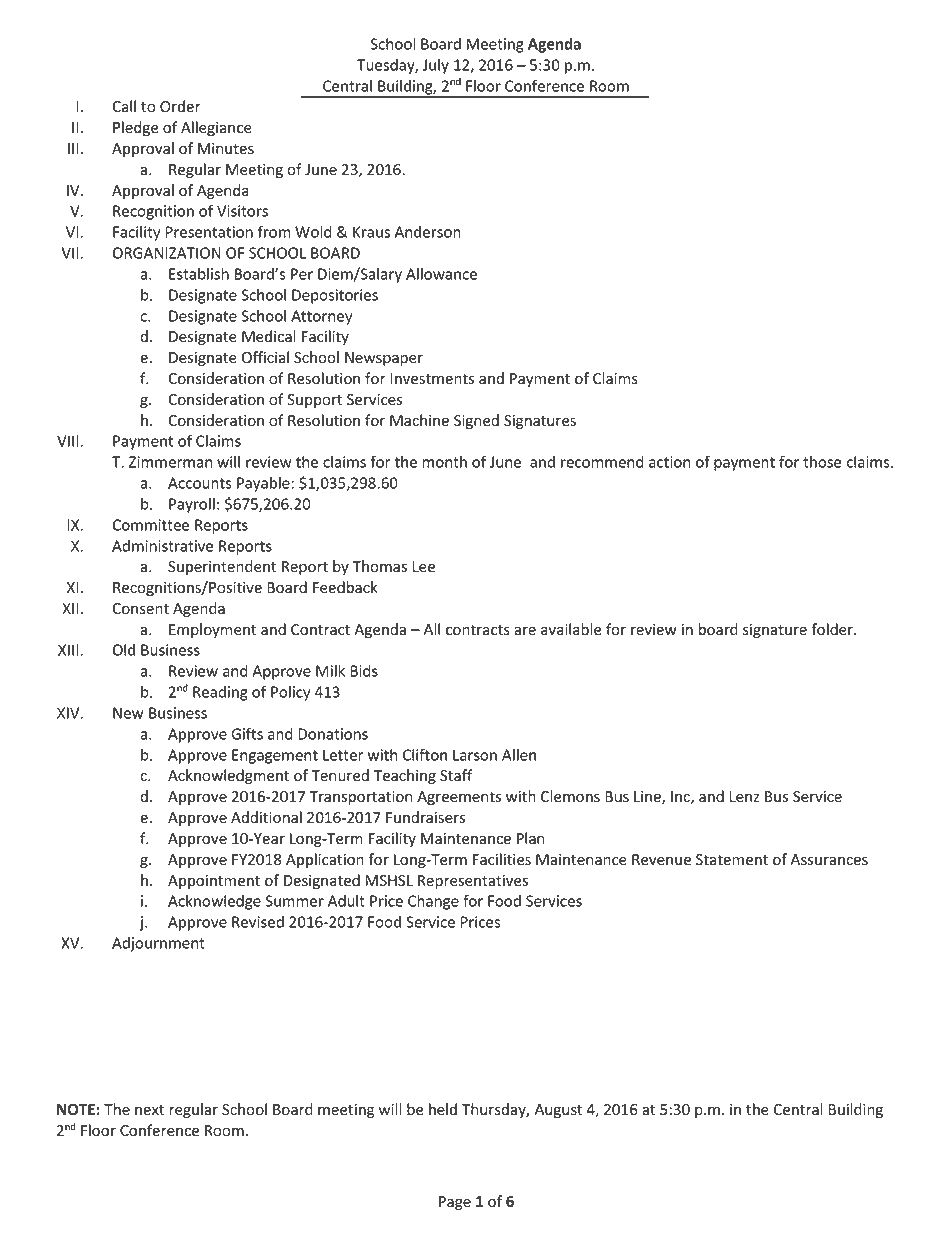 The height and width of the screenshot is (1233, 952). I want to click on Page, so click(455, 1203).
